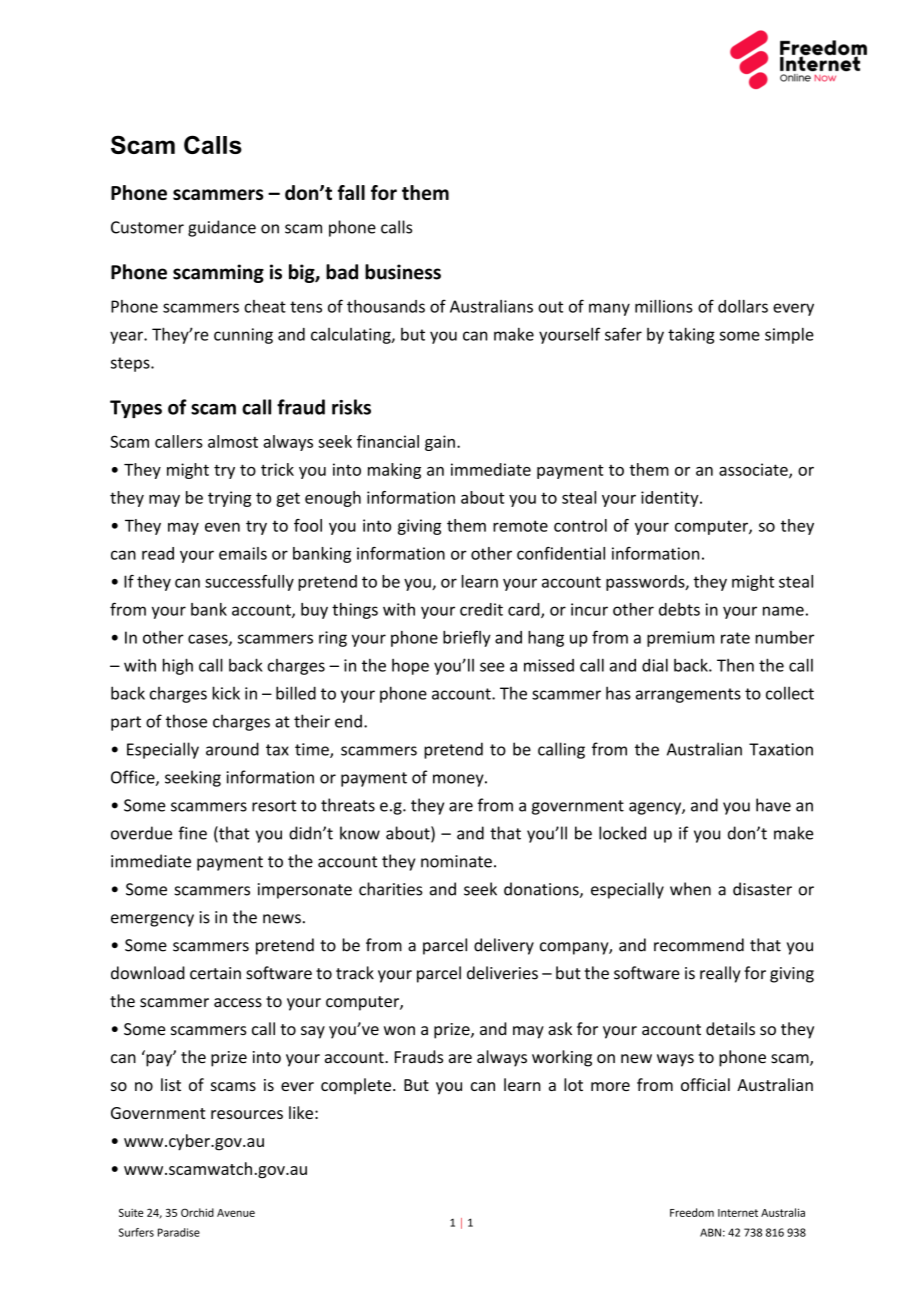 This screenshot has width=924, height=1308. Describe the element at coordinates (671, 499) in the screenshot. I see `identity` at that location.
